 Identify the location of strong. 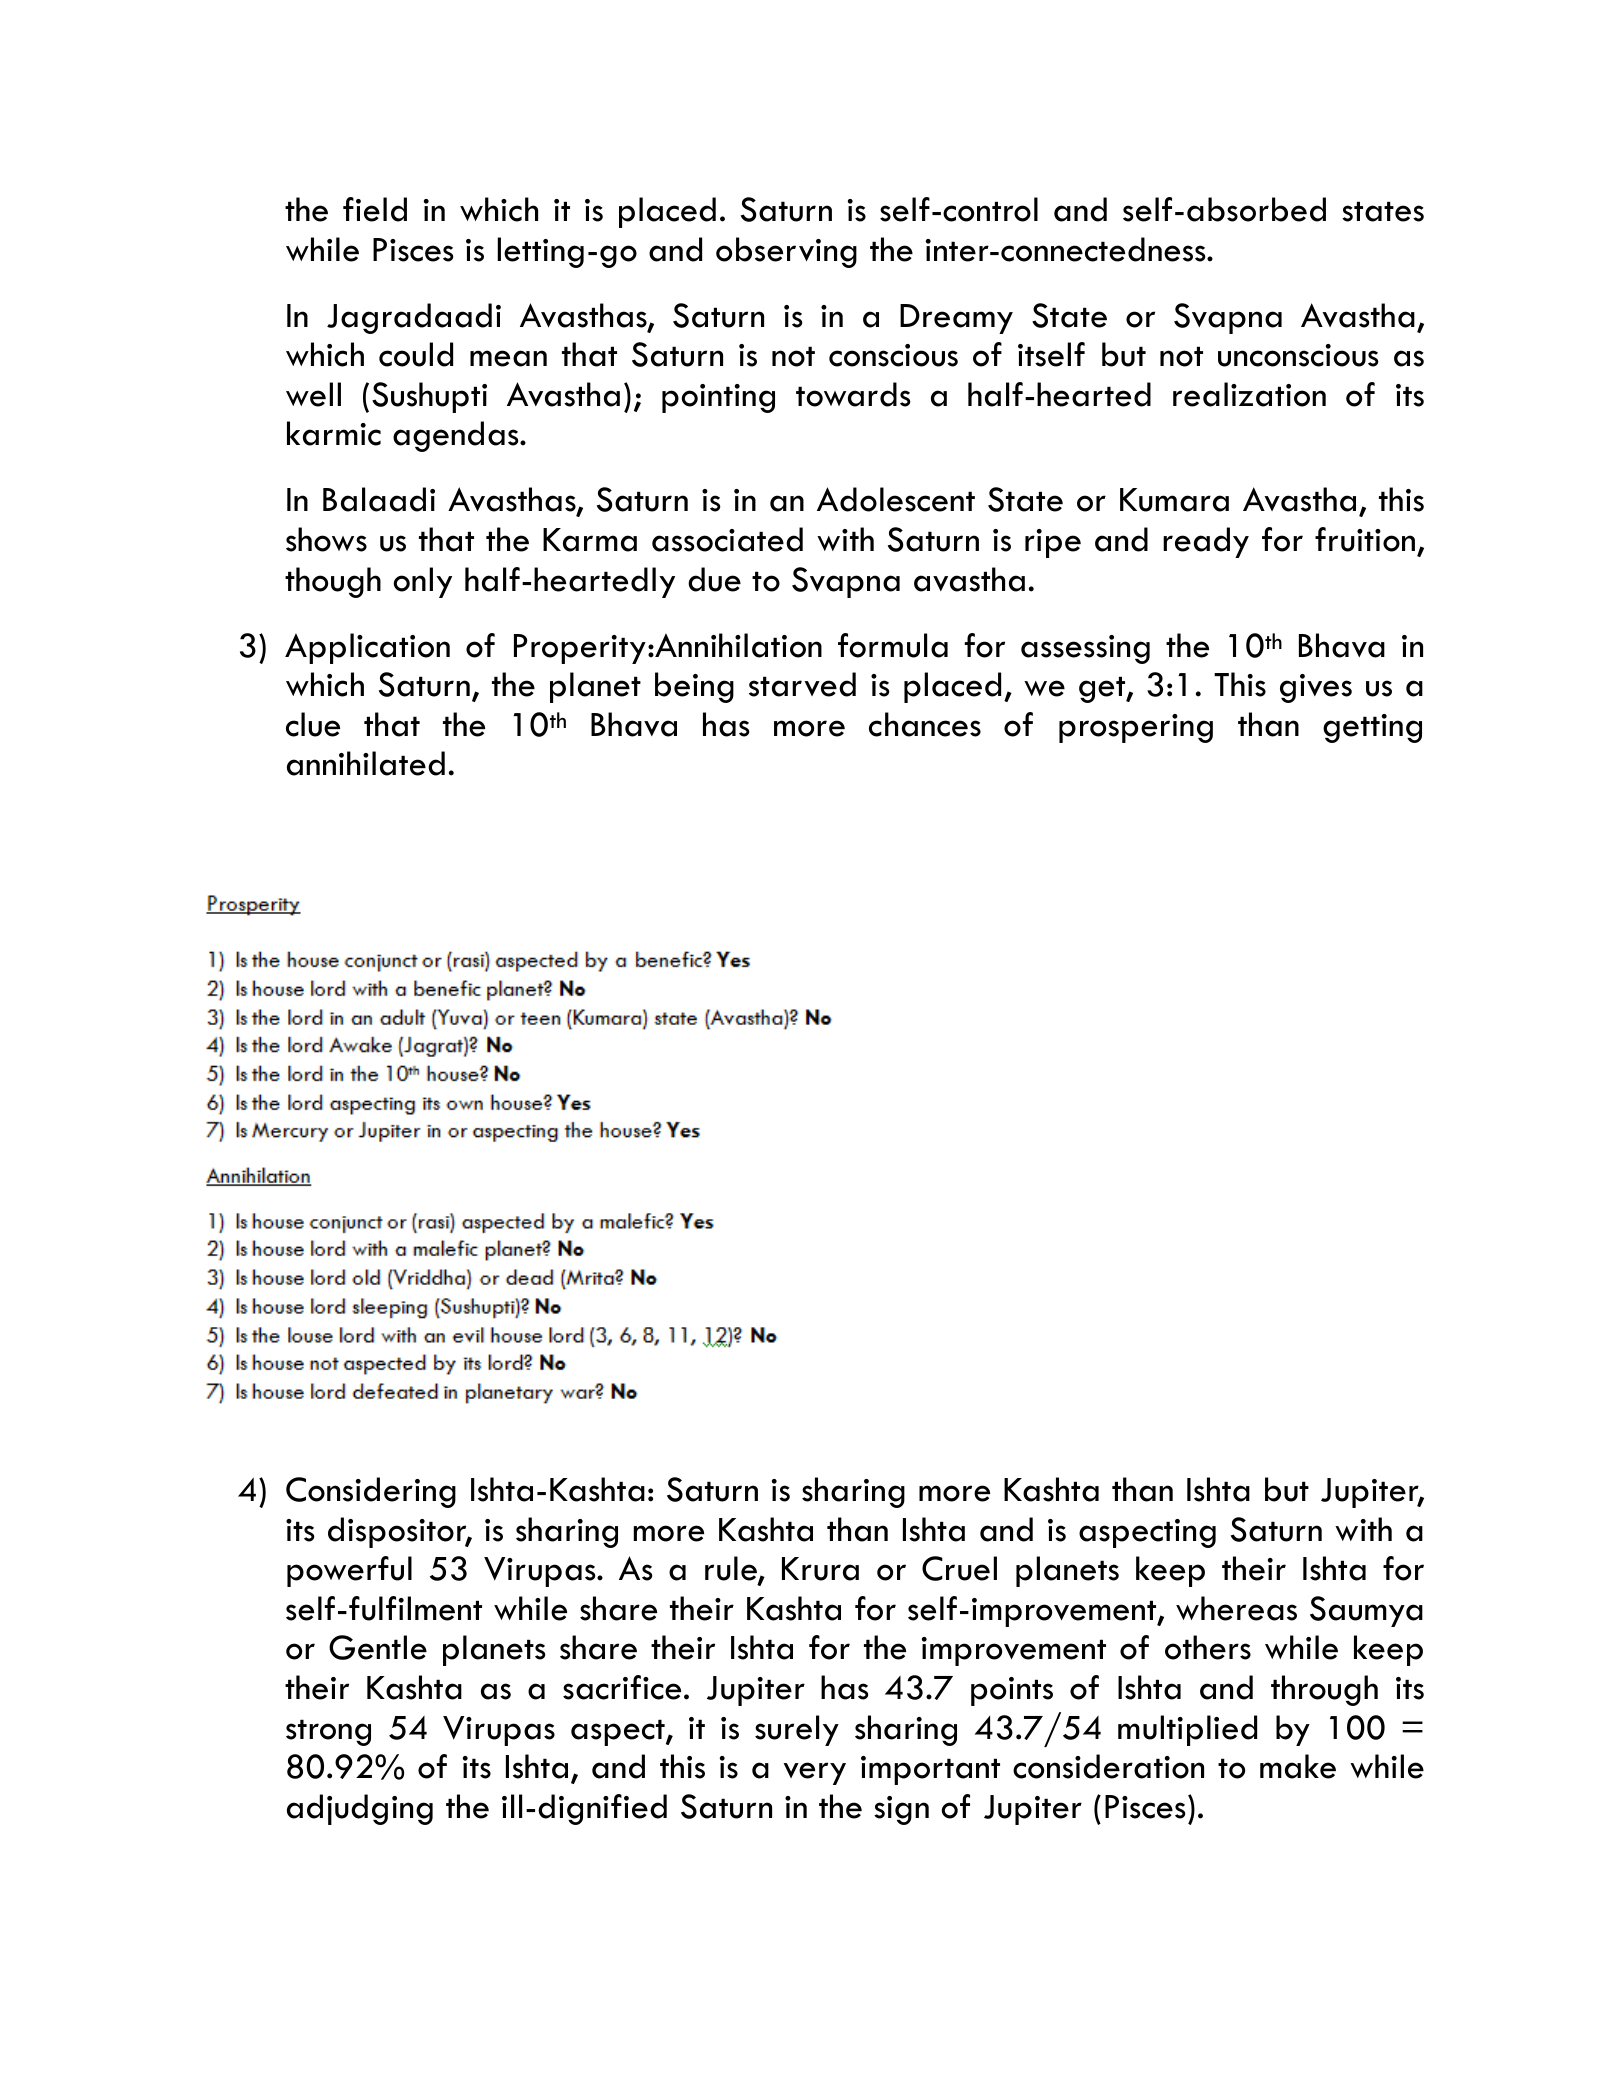
(328, 1732).
